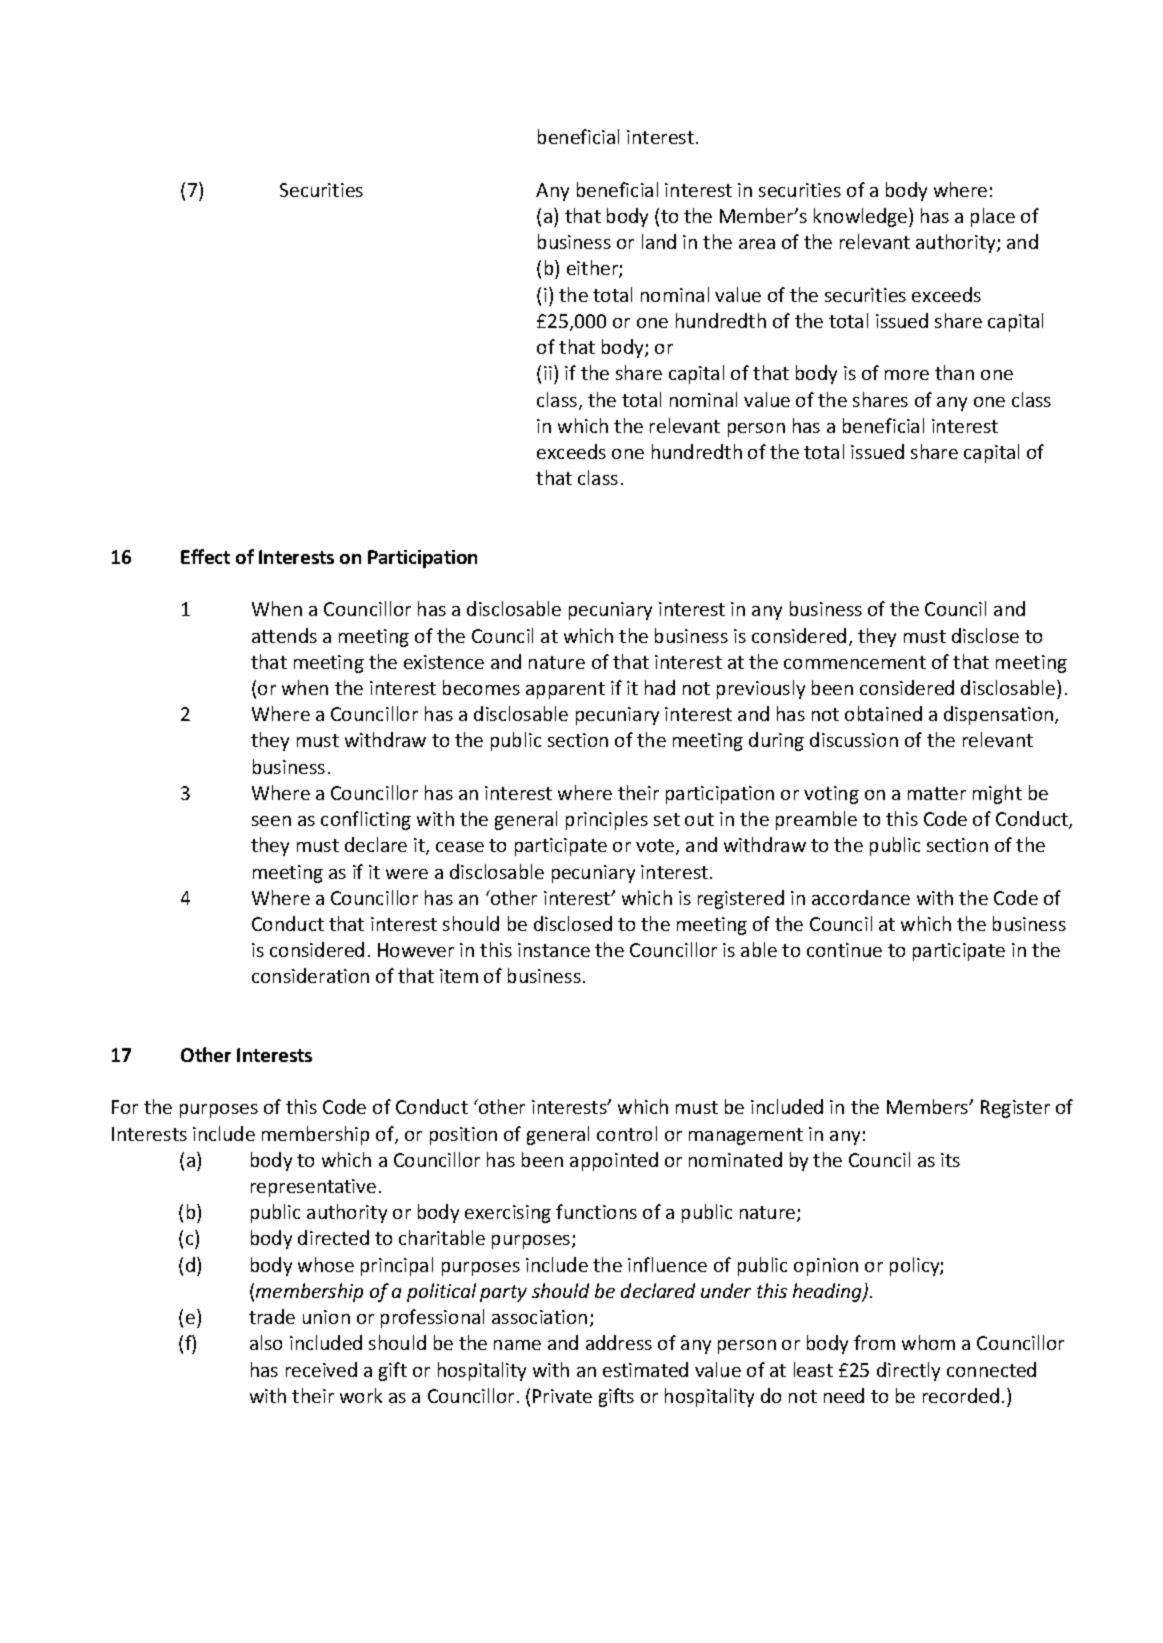  I want to click on land, so click(659, 241).
